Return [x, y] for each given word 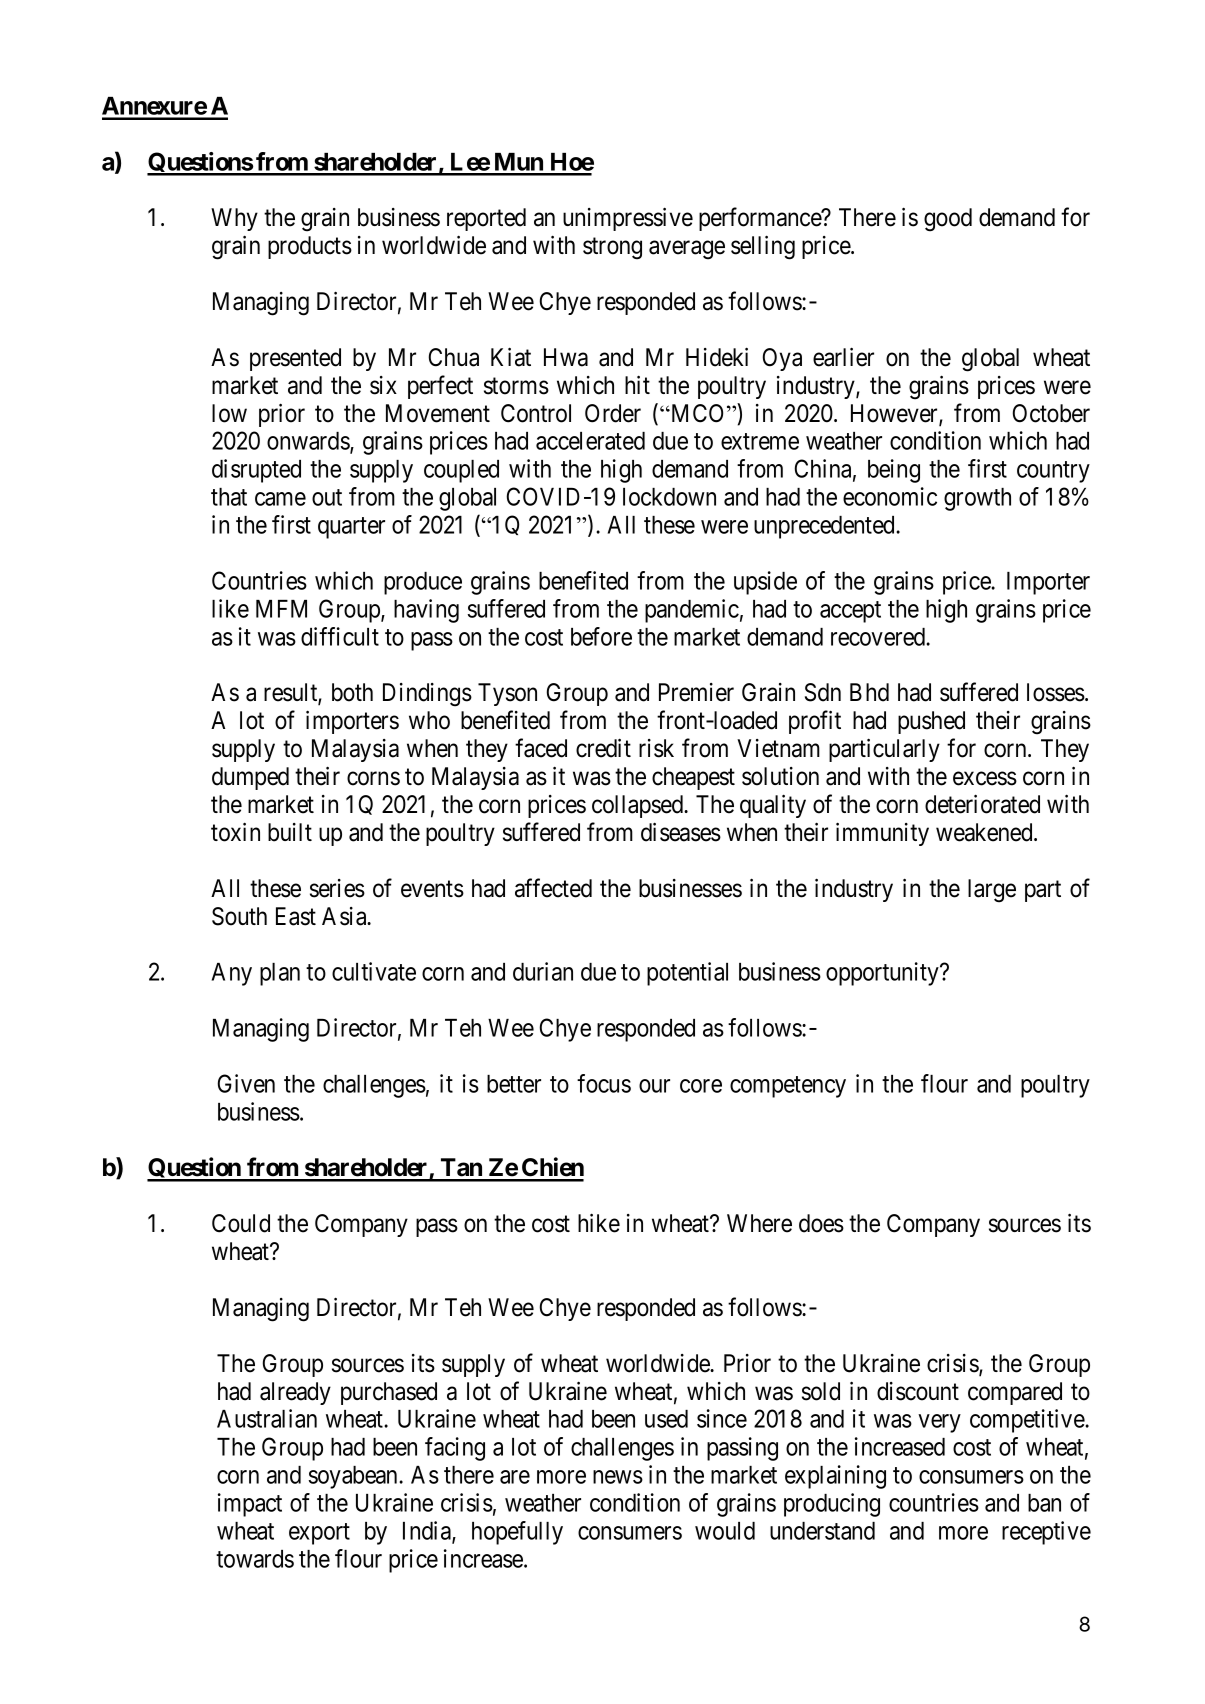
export [319, 1534]
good [948, 220]
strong [612, 249]
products [310, 247]
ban [1044, 1503]
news [618, 1477]
